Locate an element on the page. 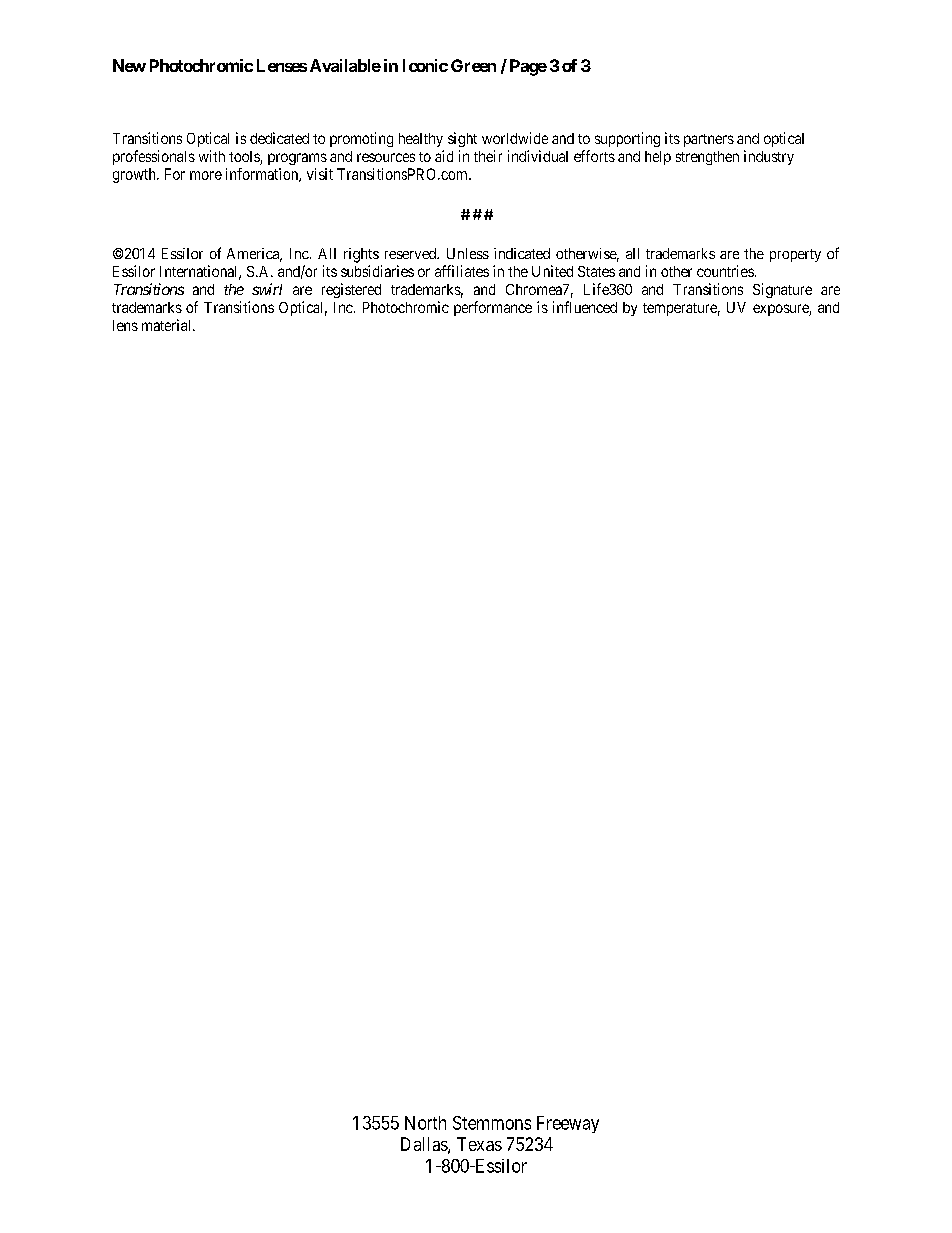 This page has height=1233, width=952. material is located at coordinates (168, 325).
